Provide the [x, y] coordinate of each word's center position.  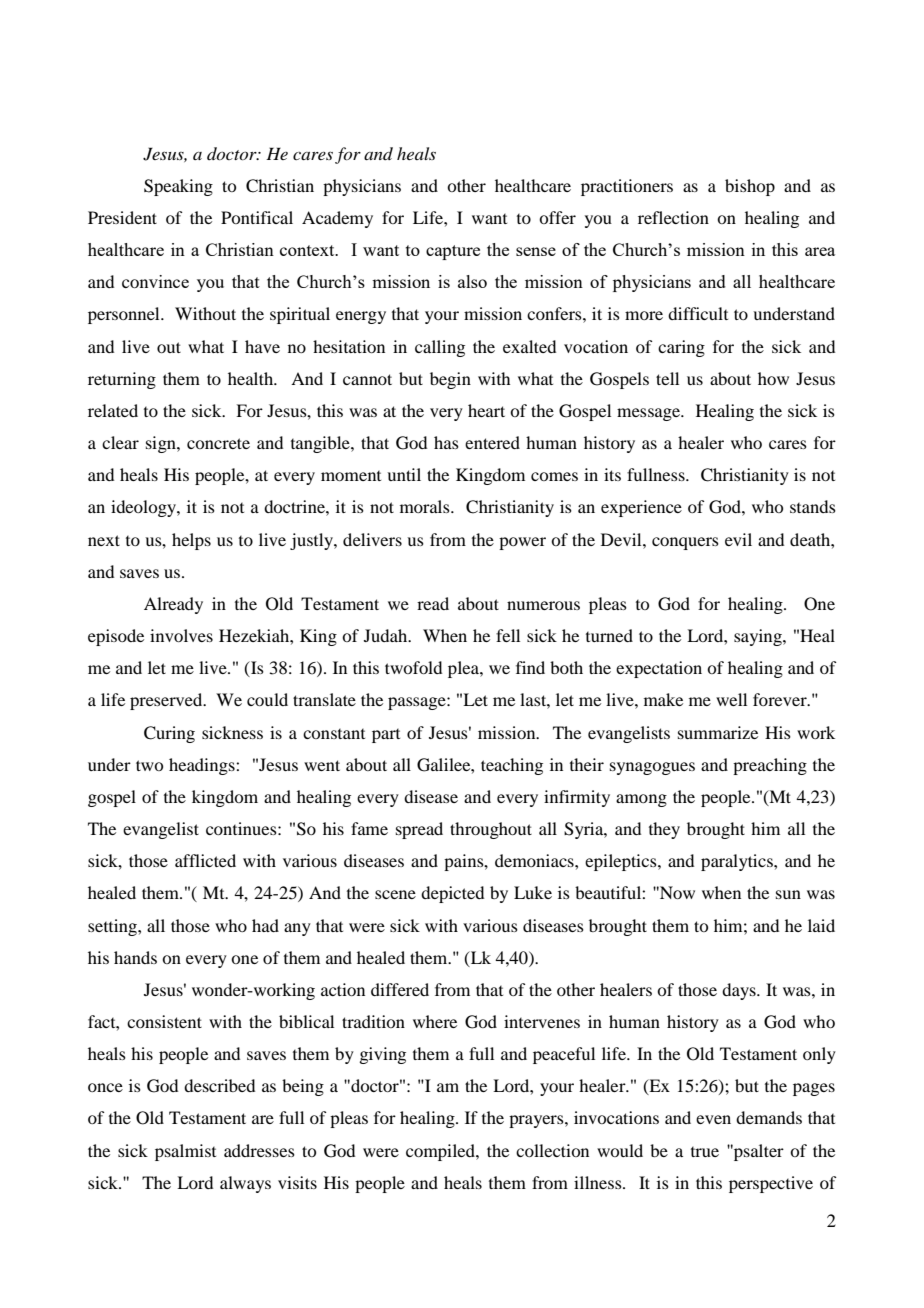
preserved [167, 701]
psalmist [185, 1152]
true [705, 1152]
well [731, 699]
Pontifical [257, 217]
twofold [413, 667]
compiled [441, 1152]
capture [453, 252]
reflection [673, 217]
